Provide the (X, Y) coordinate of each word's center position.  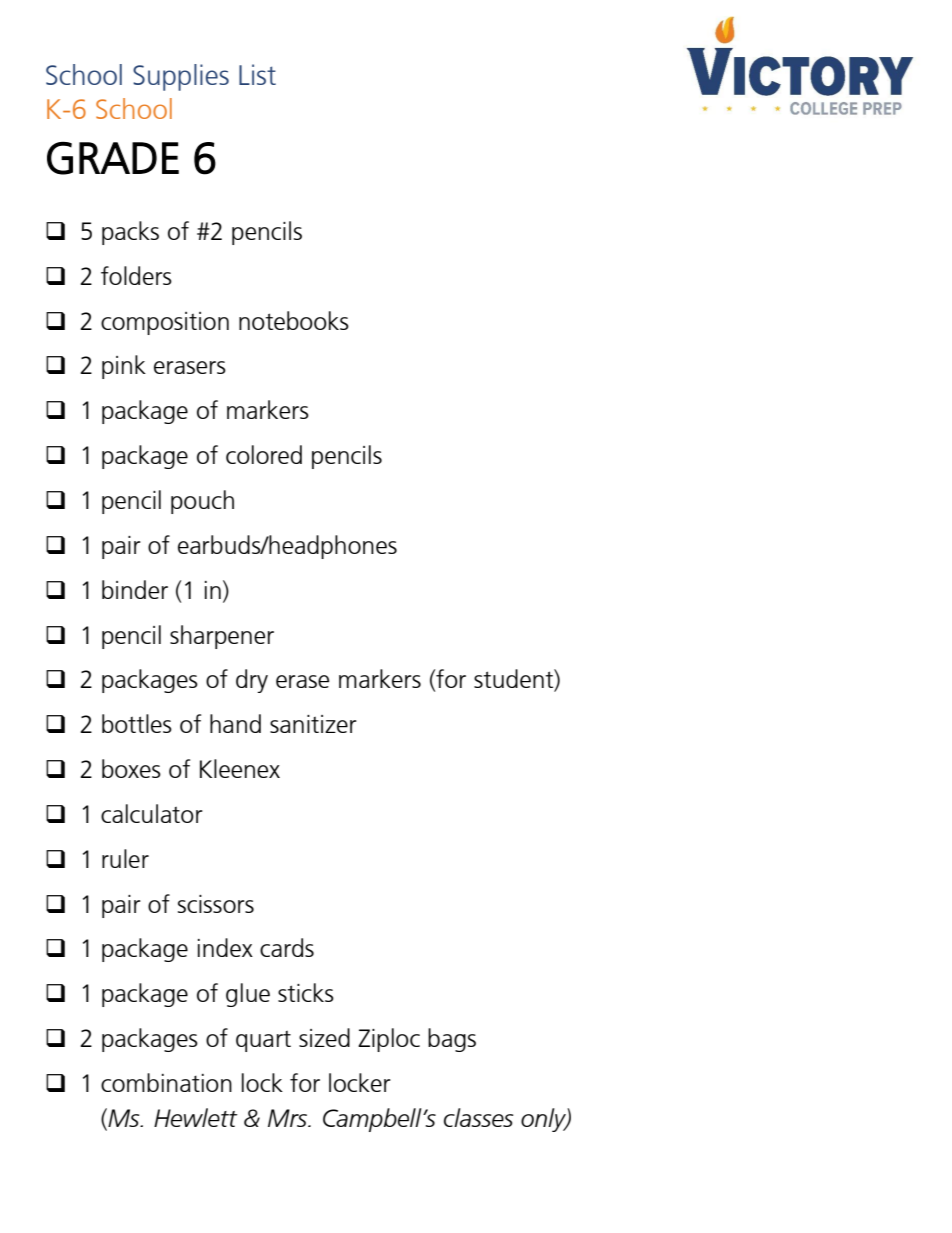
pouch (202, 502)
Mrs (289, 1118)
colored (264, 454)
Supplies (181, 77)
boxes (131, 768)
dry (252, 681)
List (257, 74)
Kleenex (240, 768)
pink (124, 367)
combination (166, 1082)
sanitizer (313, 724)
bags (452, 1040)
